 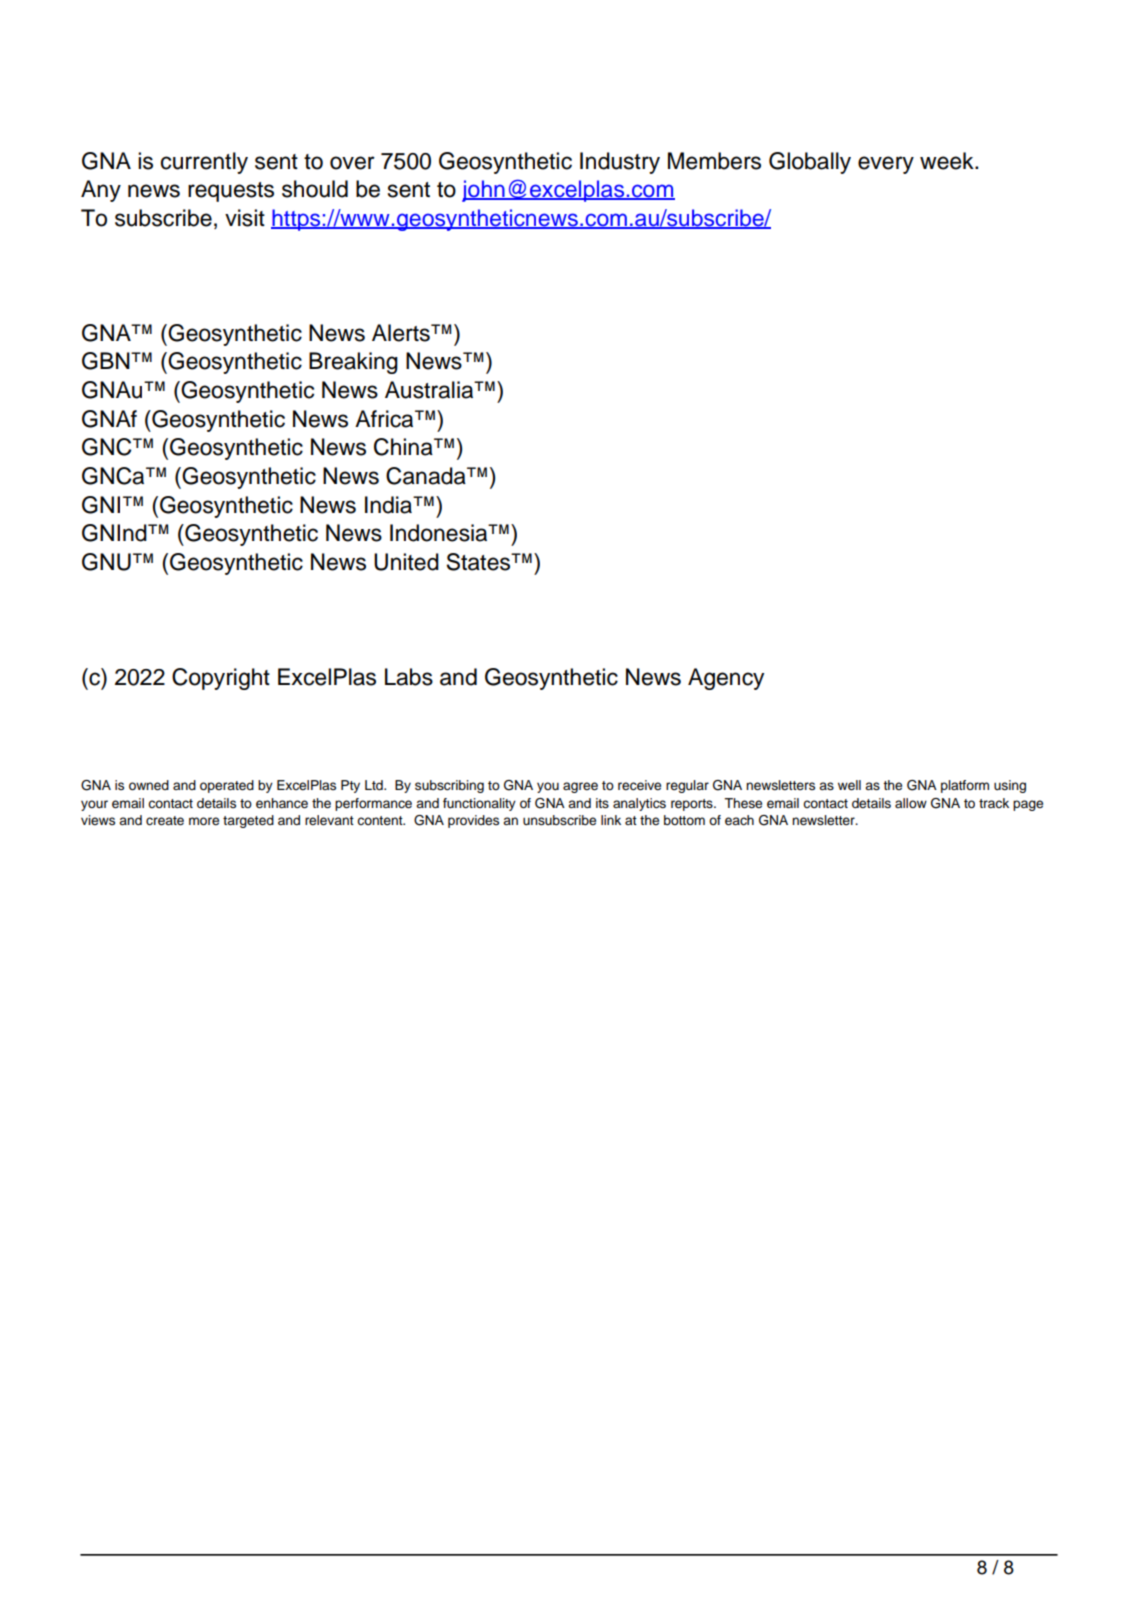 What do you see at coordinates (479, 562) in the image?
I see `States` at bounding box center [479, 562].
